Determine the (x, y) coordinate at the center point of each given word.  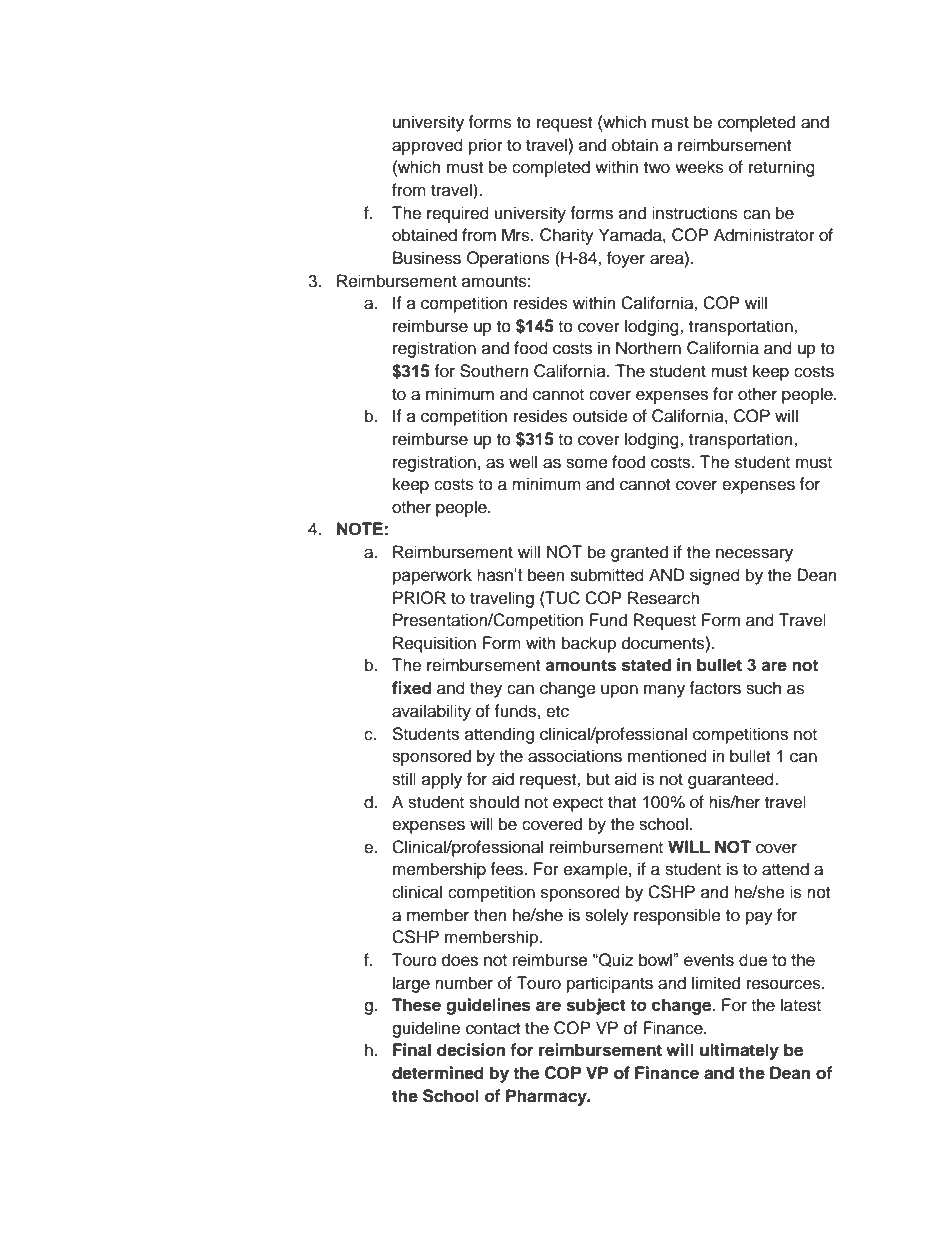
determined (438, 1073)
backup (589, 644)
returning (782, 168)
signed (715, 576)
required (458, 214)
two (657, 168)
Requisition (434, 644)
